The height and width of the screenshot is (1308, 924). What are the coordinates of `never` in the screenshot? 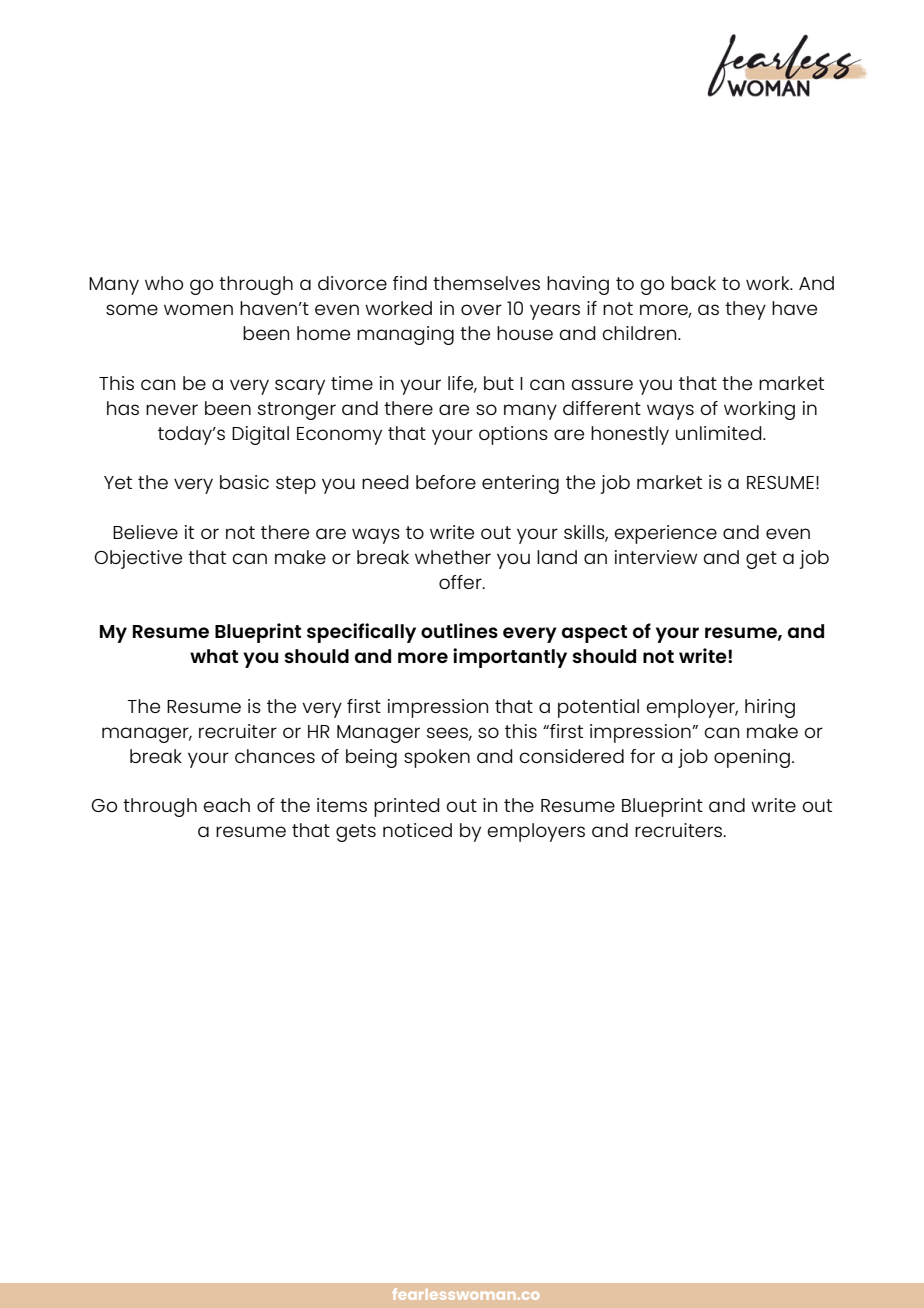 It's located at (172, 409).
